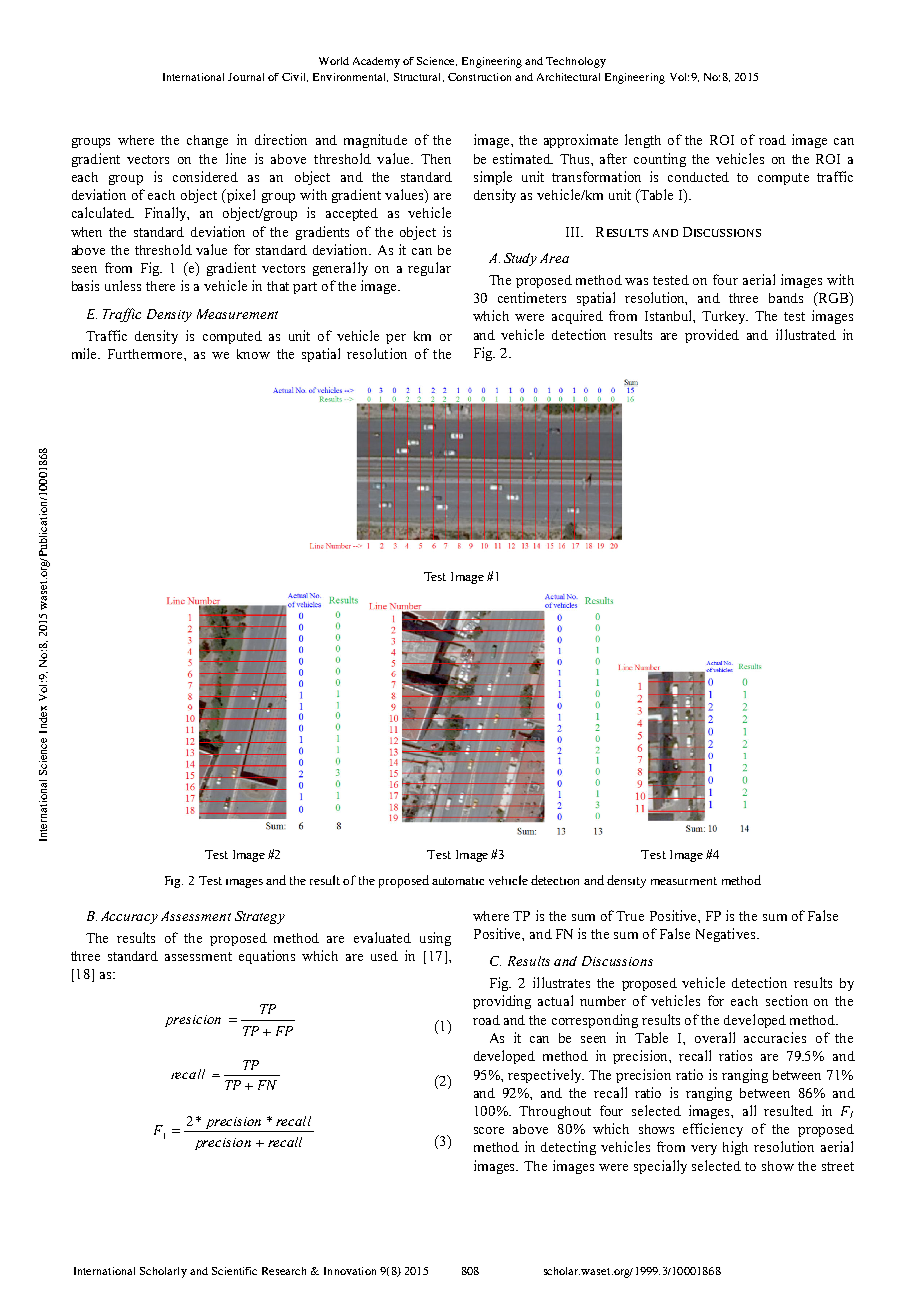 The height and width of the document is (1308, 924). I want to click on Scientific, so click(234, 1271).
